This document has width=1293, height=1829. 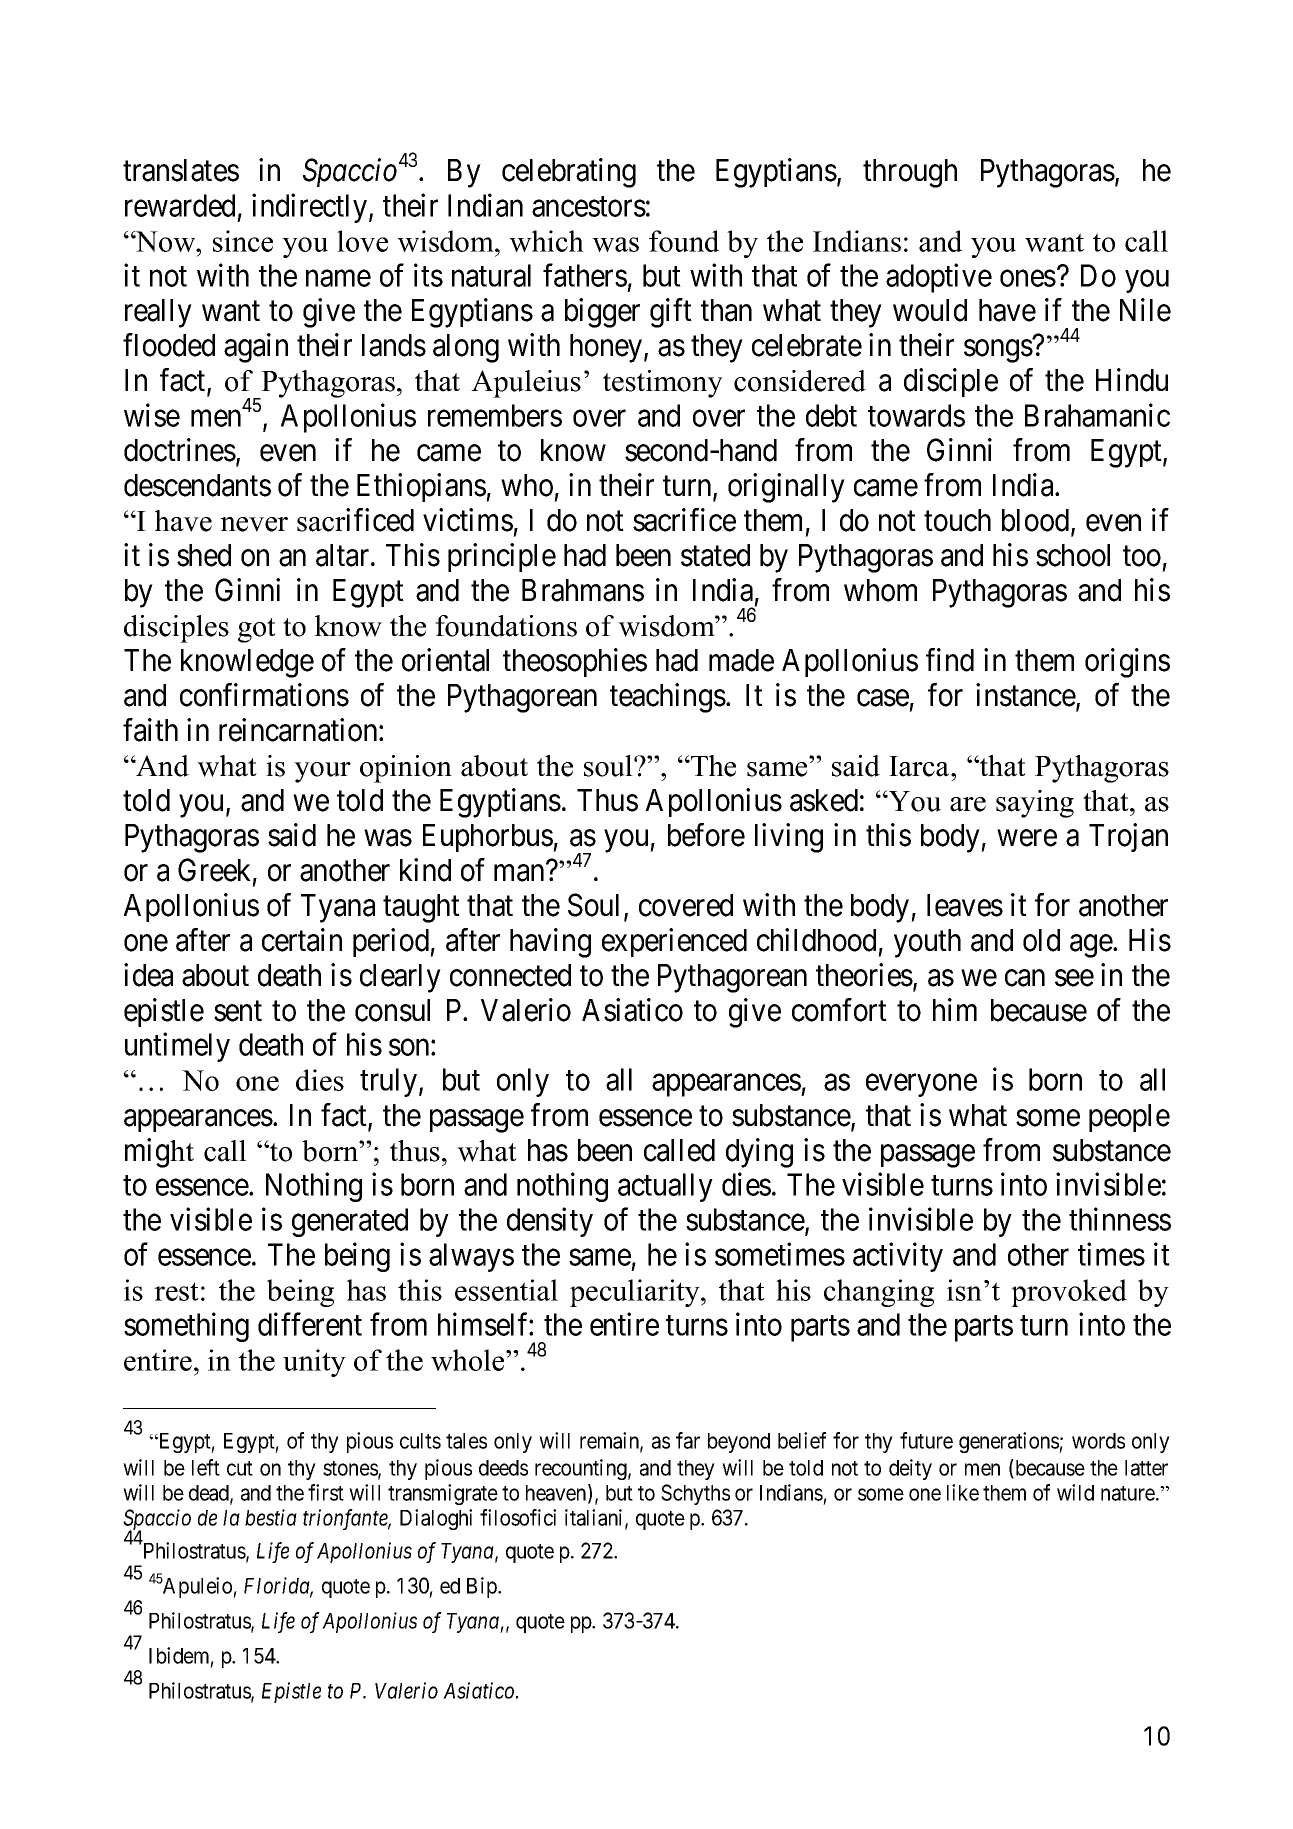 I want to click on first, so click(x=326, y=1492).
